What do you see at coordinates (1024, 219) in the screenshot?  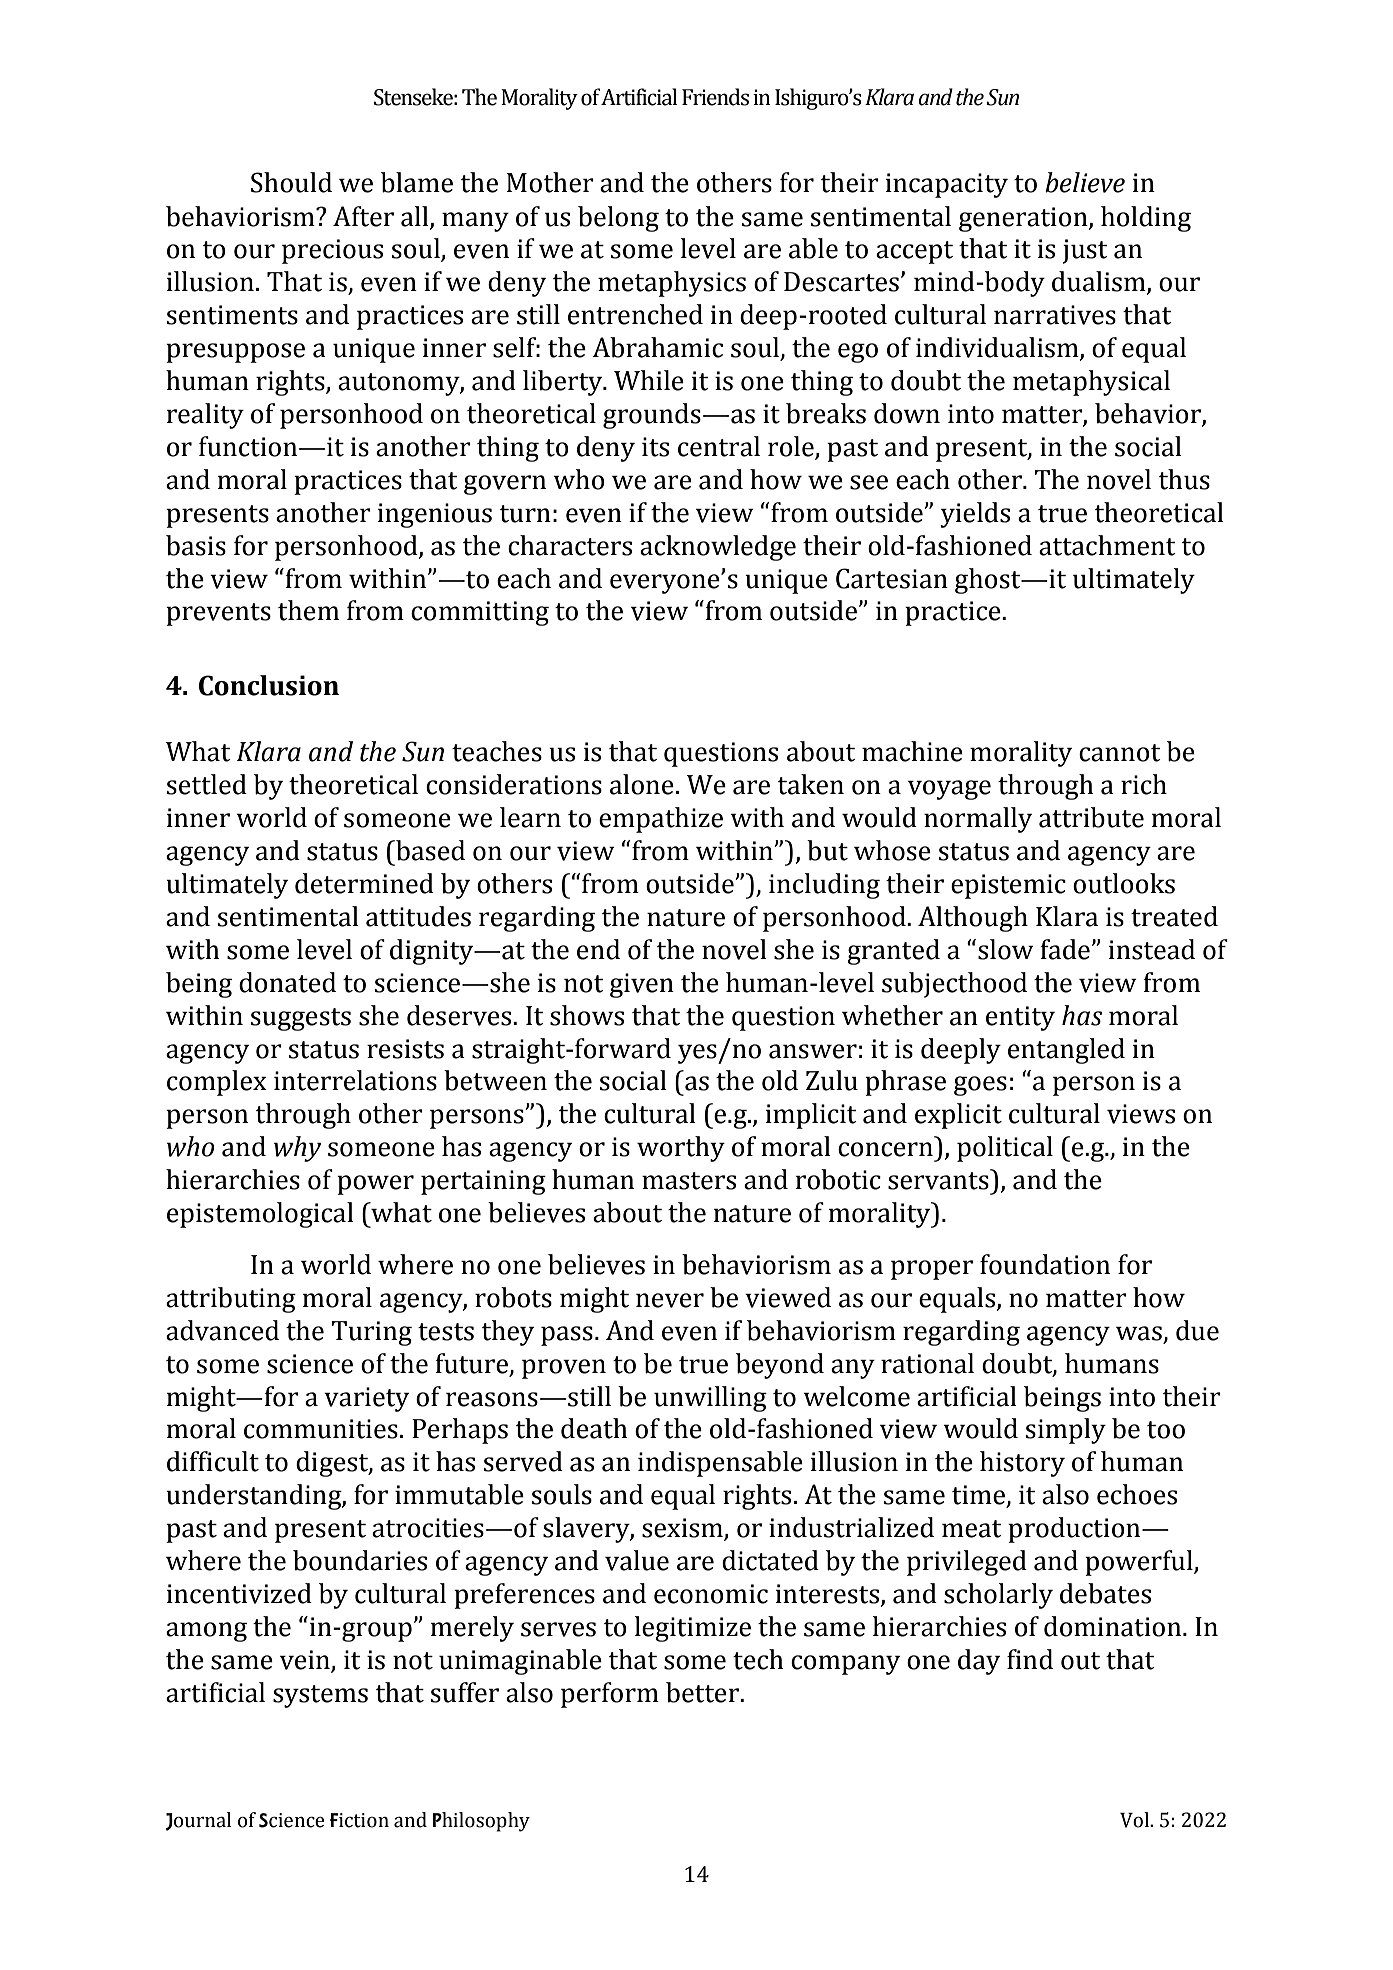 I see `generation` at bounding box center [1024, 219].
